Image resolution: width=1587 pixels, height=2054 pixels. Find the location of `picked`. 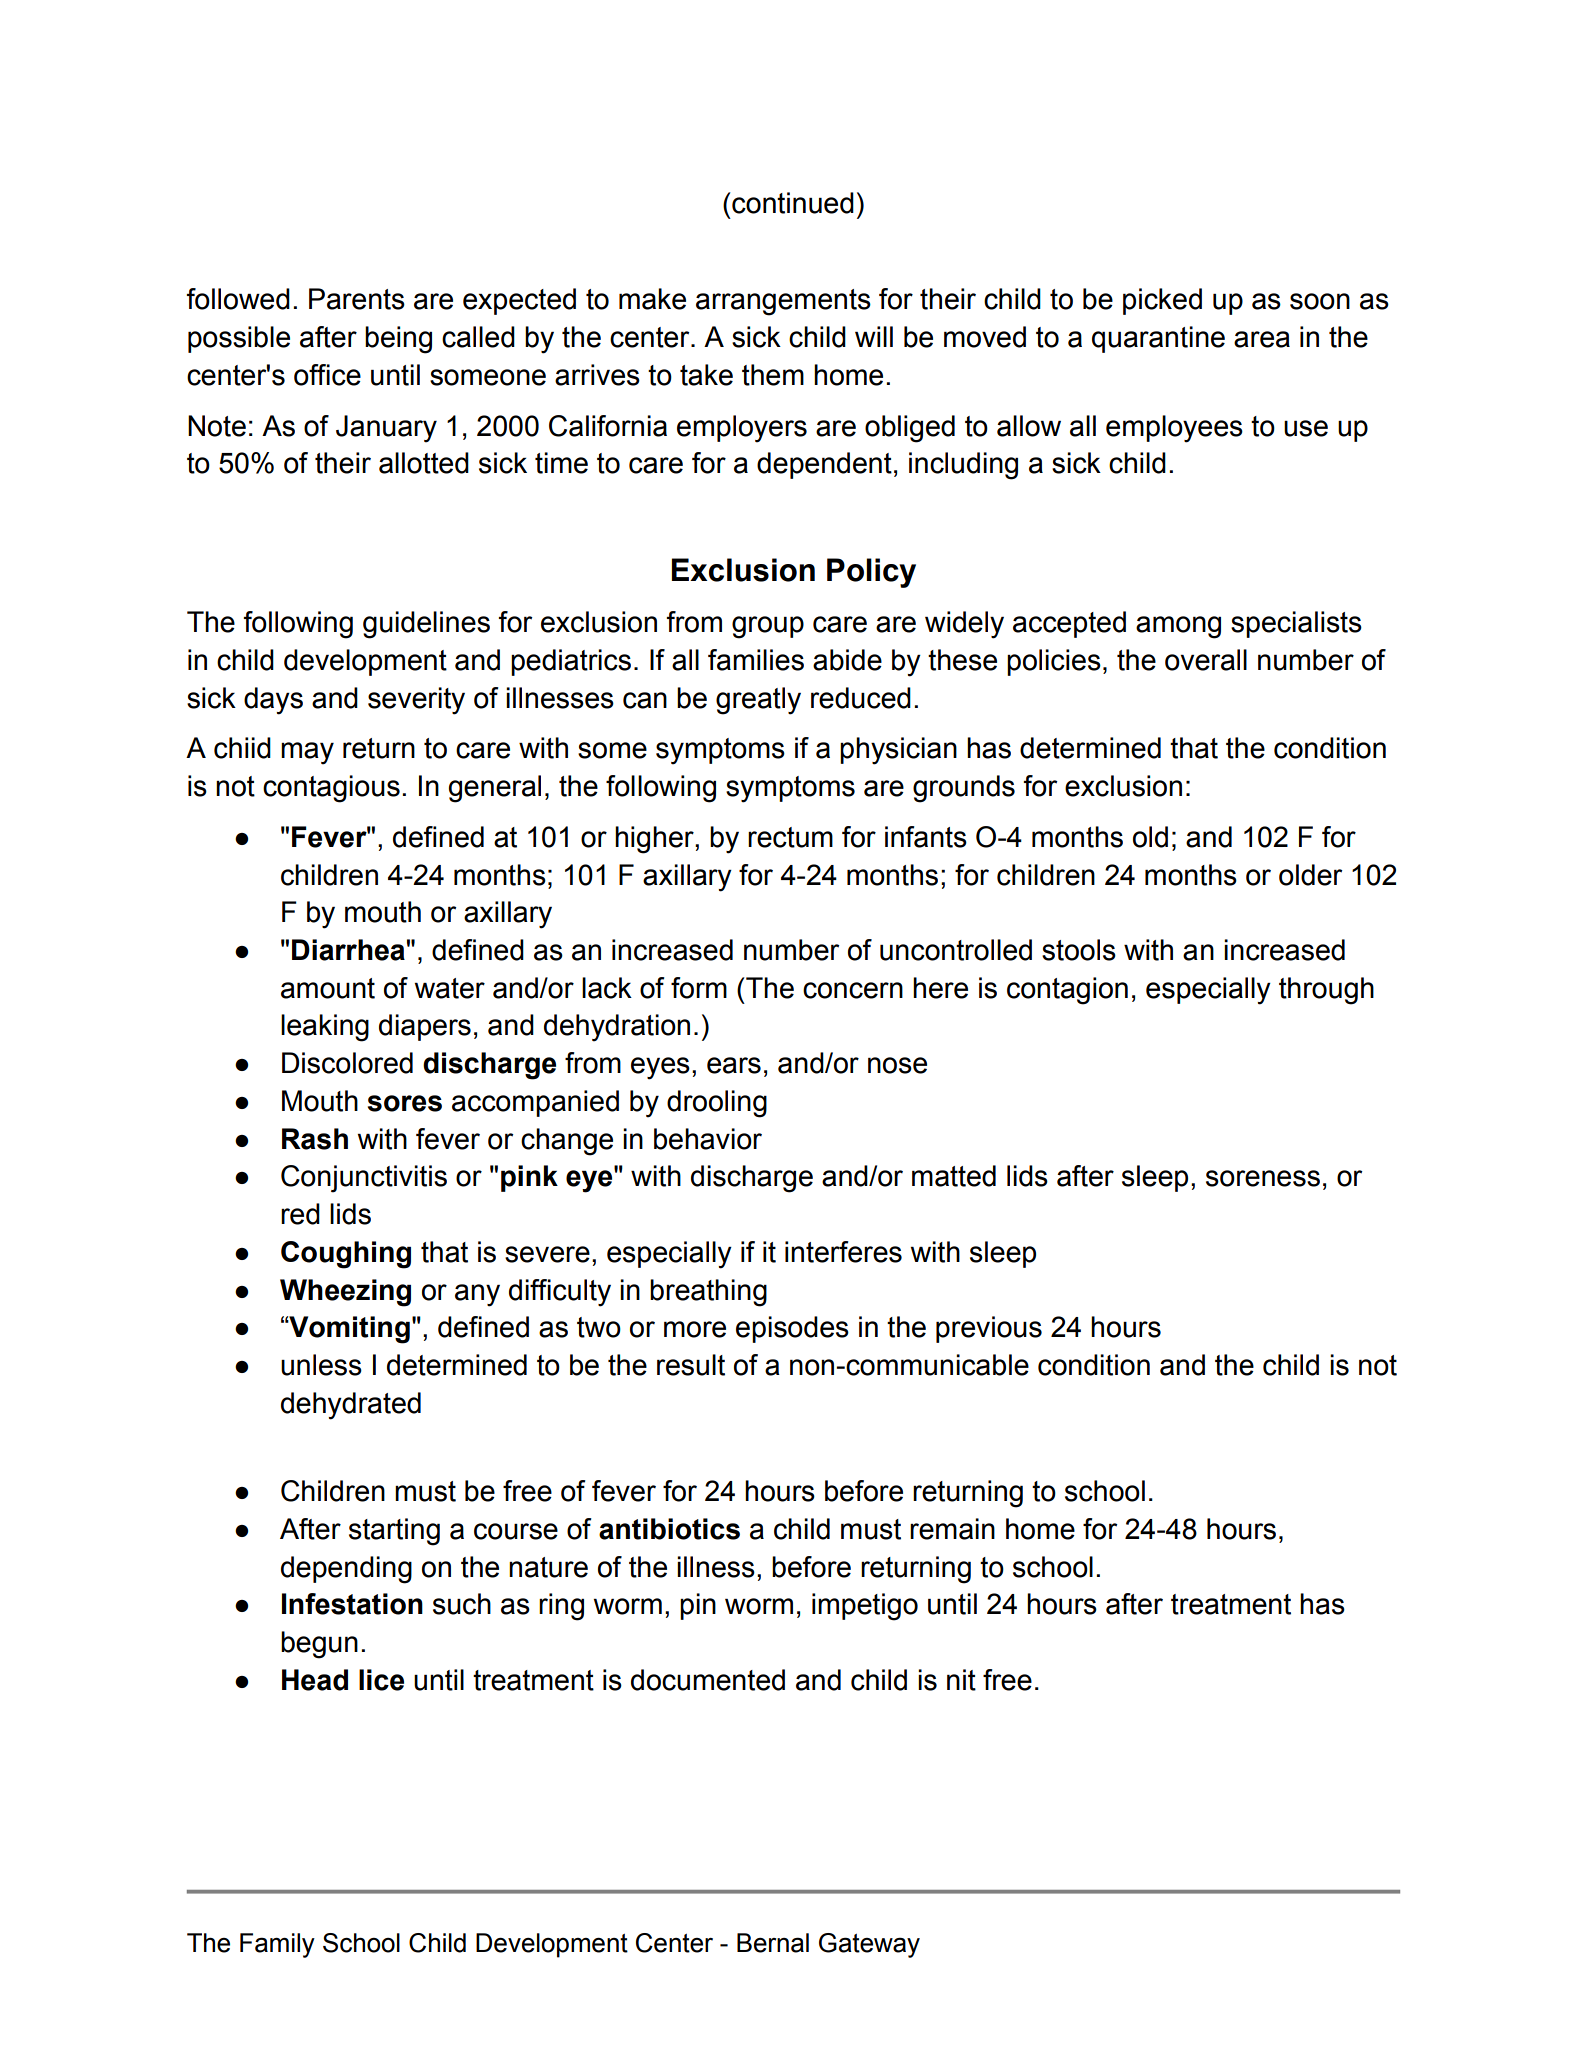

picked is located at coordinates (1162, 301).
